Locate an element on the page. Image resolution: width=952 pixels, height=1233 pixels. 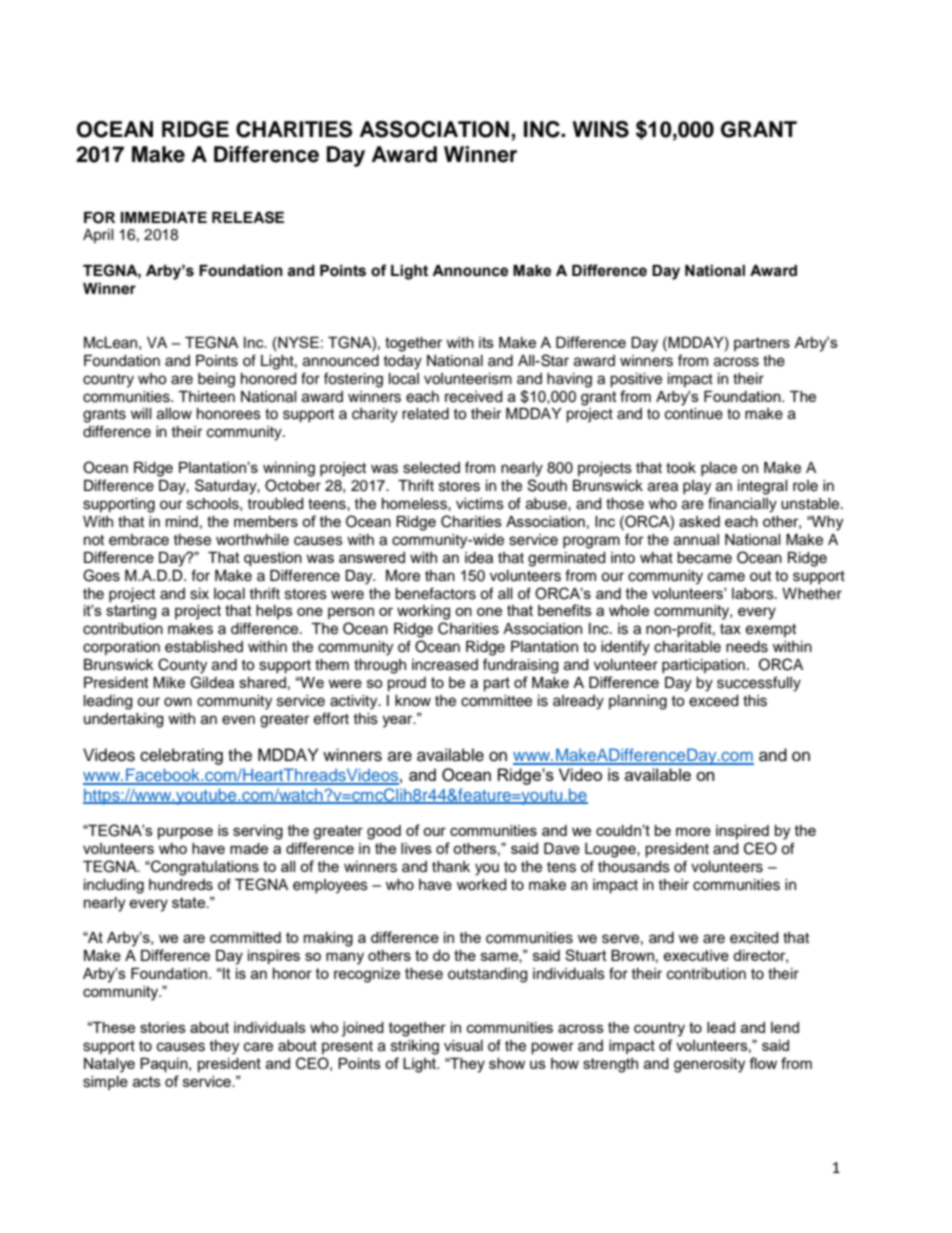
WINS is located at coordinates (600, 129).
